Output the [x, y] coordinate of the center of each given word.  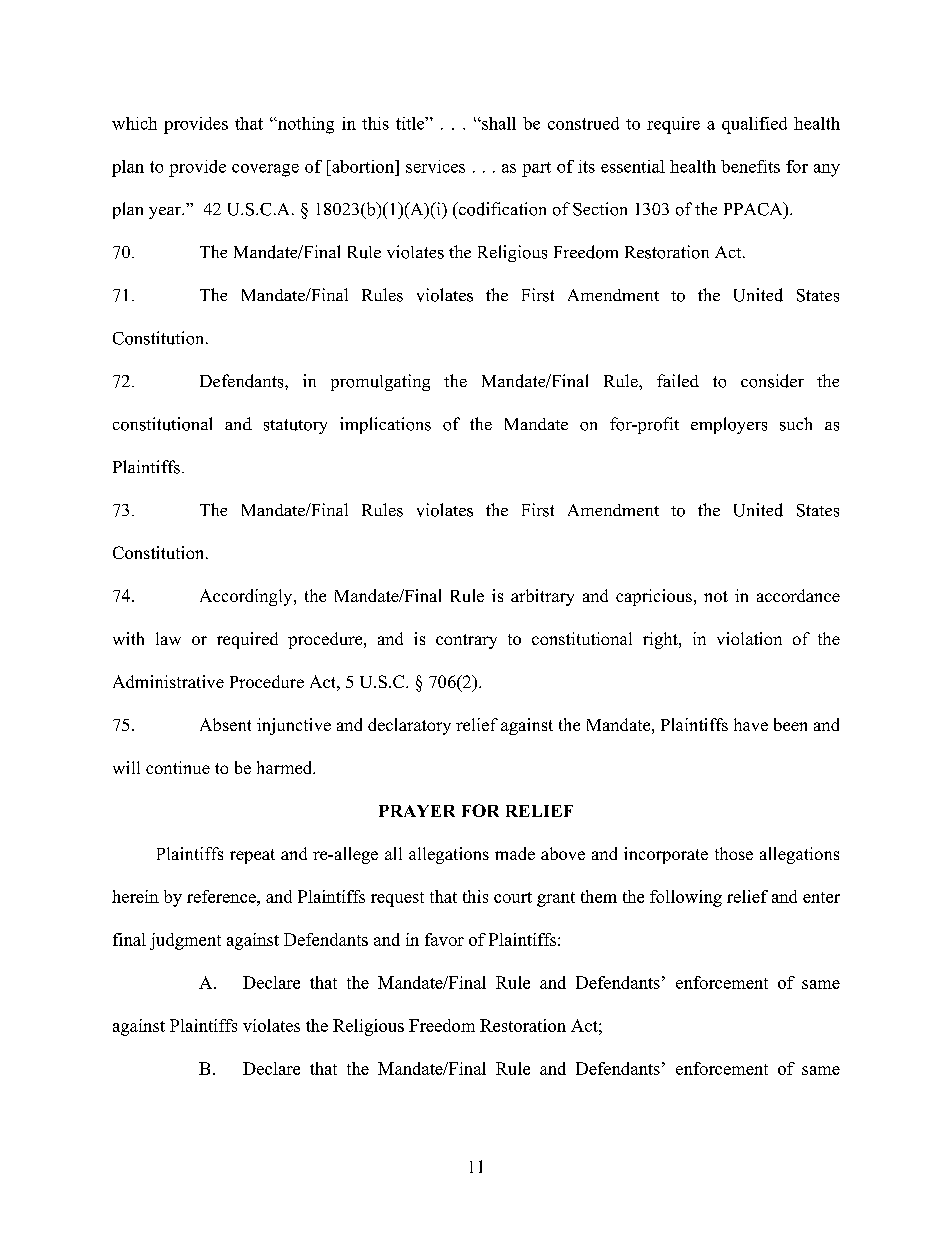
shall [498, 123]
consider [772, 381]
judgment [185, 941]
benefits [750, 166]
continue [178, 767]
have [751, 724]
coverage [265, 170]
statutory [295, 426]
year [166, 213]
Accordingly [247, 597]
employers [729, 425]
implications [385, 425]
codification [501, 209]
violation [749, 638]
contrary [466, 641]
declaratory [409, 726]
